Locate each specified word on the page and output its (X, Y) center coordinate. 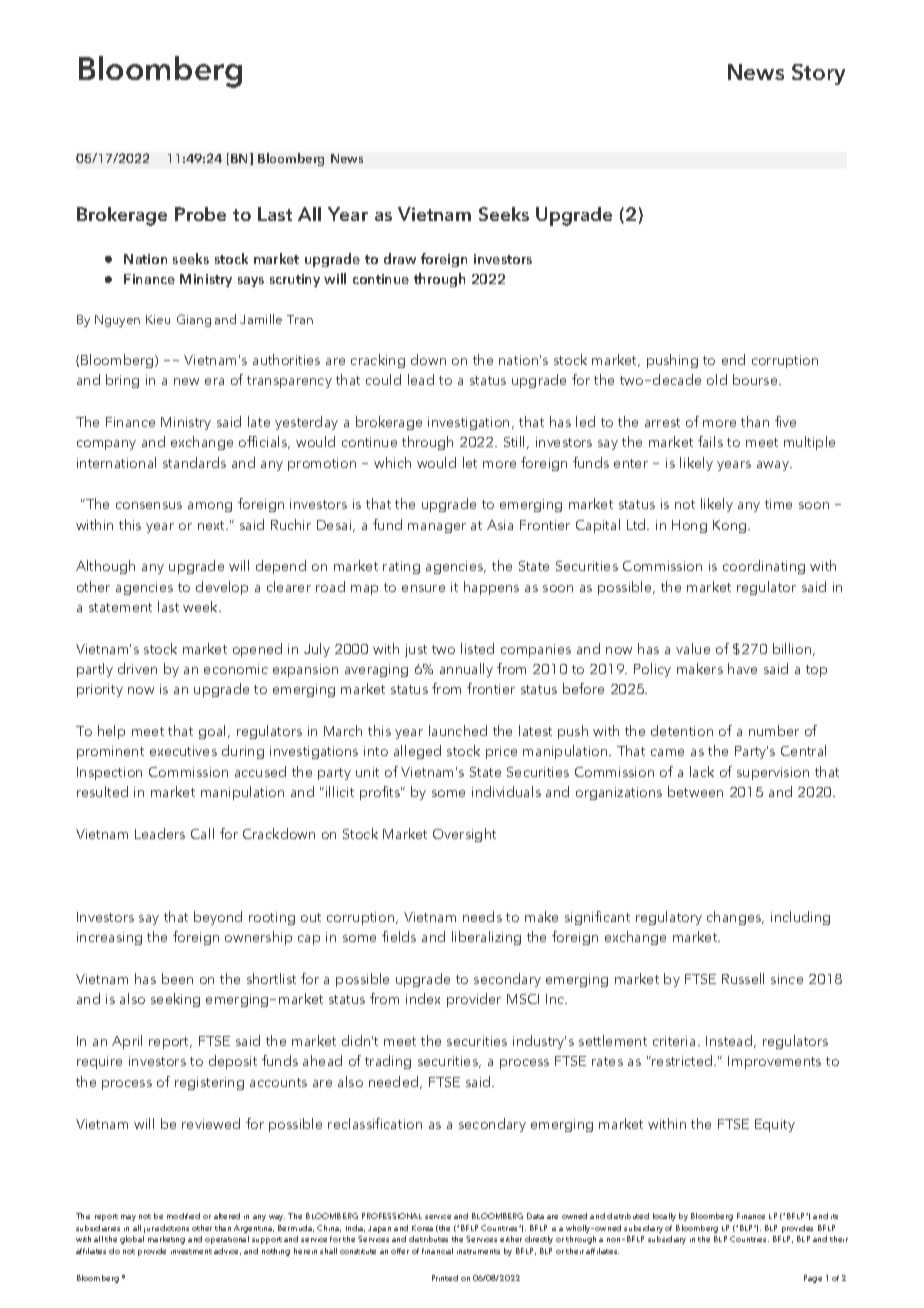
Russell (743, 978)
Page (813, 1279)
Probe (200, 214)
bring (122, 381)
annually (466, 670)
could (383, 379)
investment (191, 1251)
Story (818, 74)
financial (437, 1251)
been (177, 978)
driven (137, 668)
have (742, 668)
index (423, 998)
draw (400, 258)
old (717, 379)
